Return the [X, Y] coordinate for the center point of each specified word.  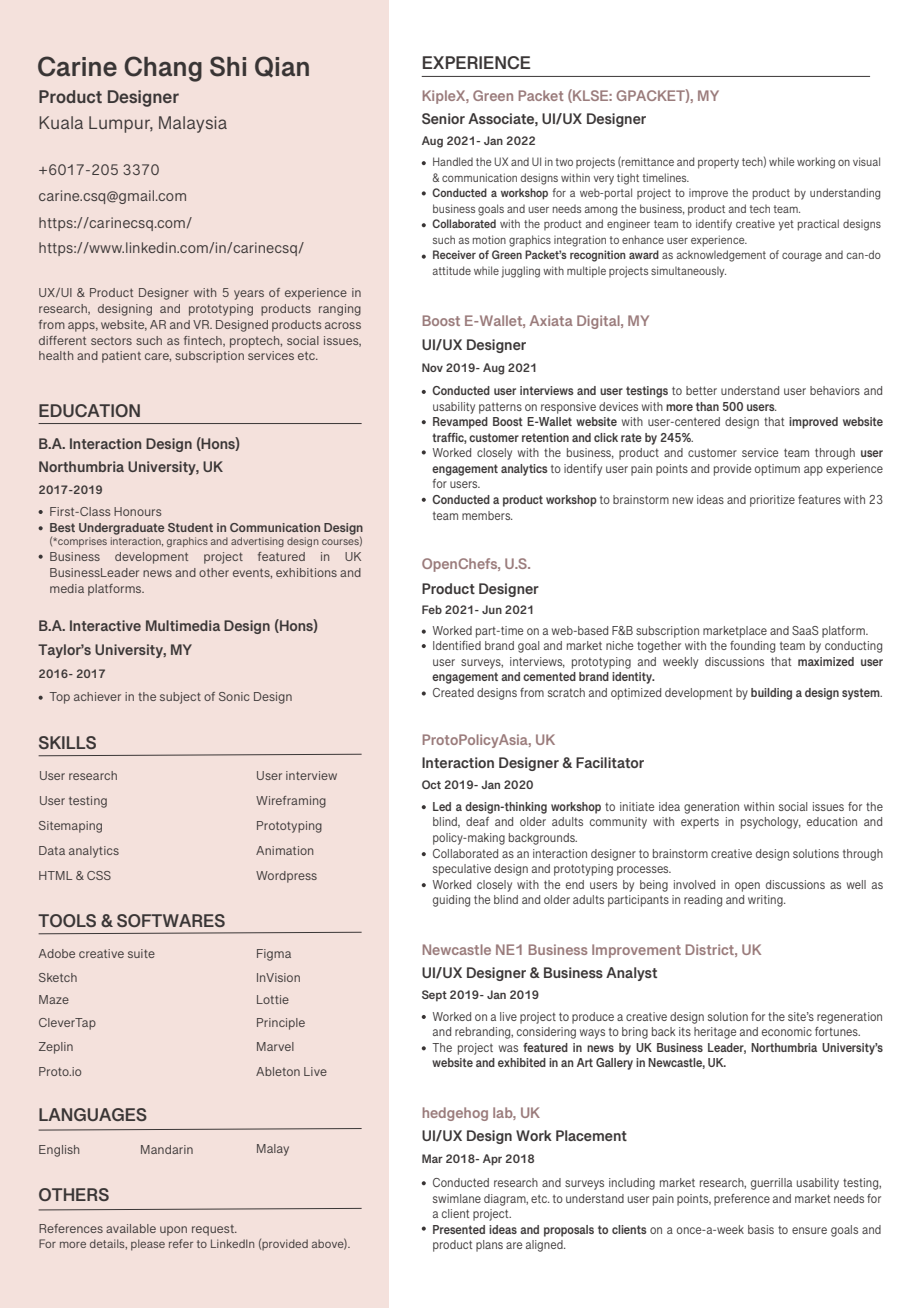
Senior [443, 118]
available [131, 1228]
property [718, 163]
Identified [457, 645]
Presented [459, 1229]
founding [752, 647]
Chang [163, 69]
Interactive [105, 625]
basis [761, 1229]
